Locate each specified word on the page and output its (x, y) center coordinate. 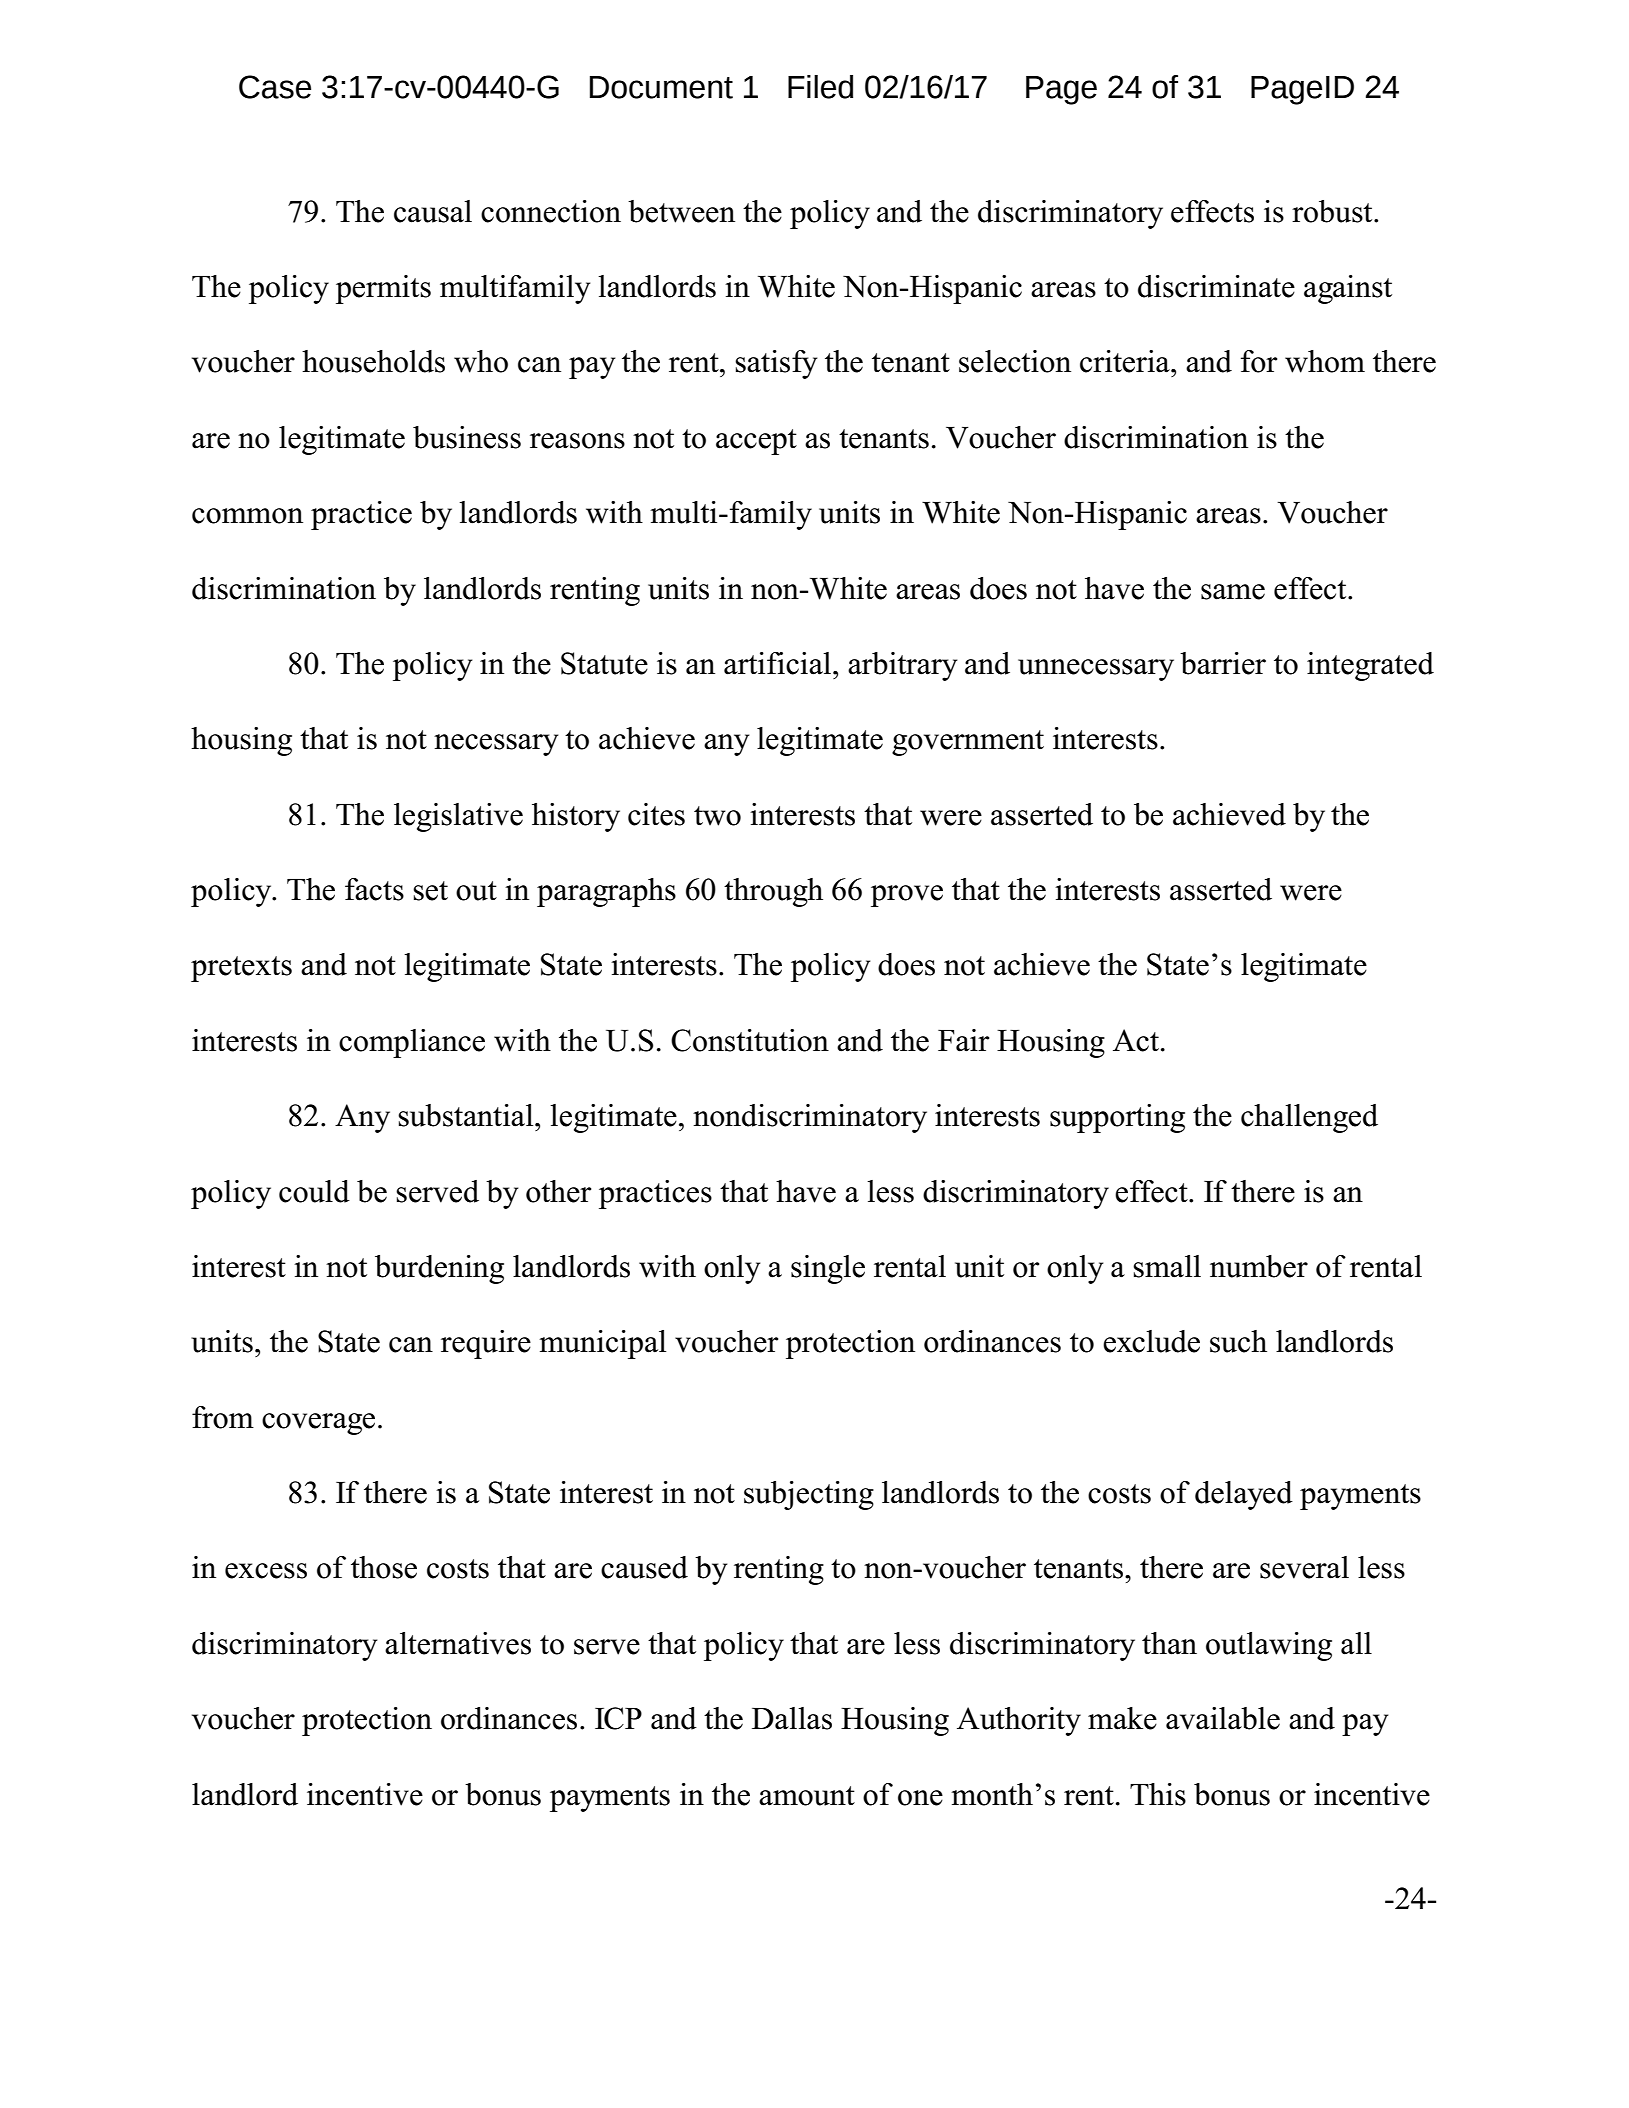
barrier (1223, 663)
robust (1333, 211)
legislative (458, 817)
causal (433, 211)
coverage (318, 1424)
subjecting (809, 1495)
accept (756, 442)
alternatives (458, 1643)
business (467, 437)
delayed (1244, 1495)
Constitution (750, 1040)
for (1259, 361)
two (717, 816)
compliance (412, 1043)
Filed (820, 87)
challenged (1309, 1118)
